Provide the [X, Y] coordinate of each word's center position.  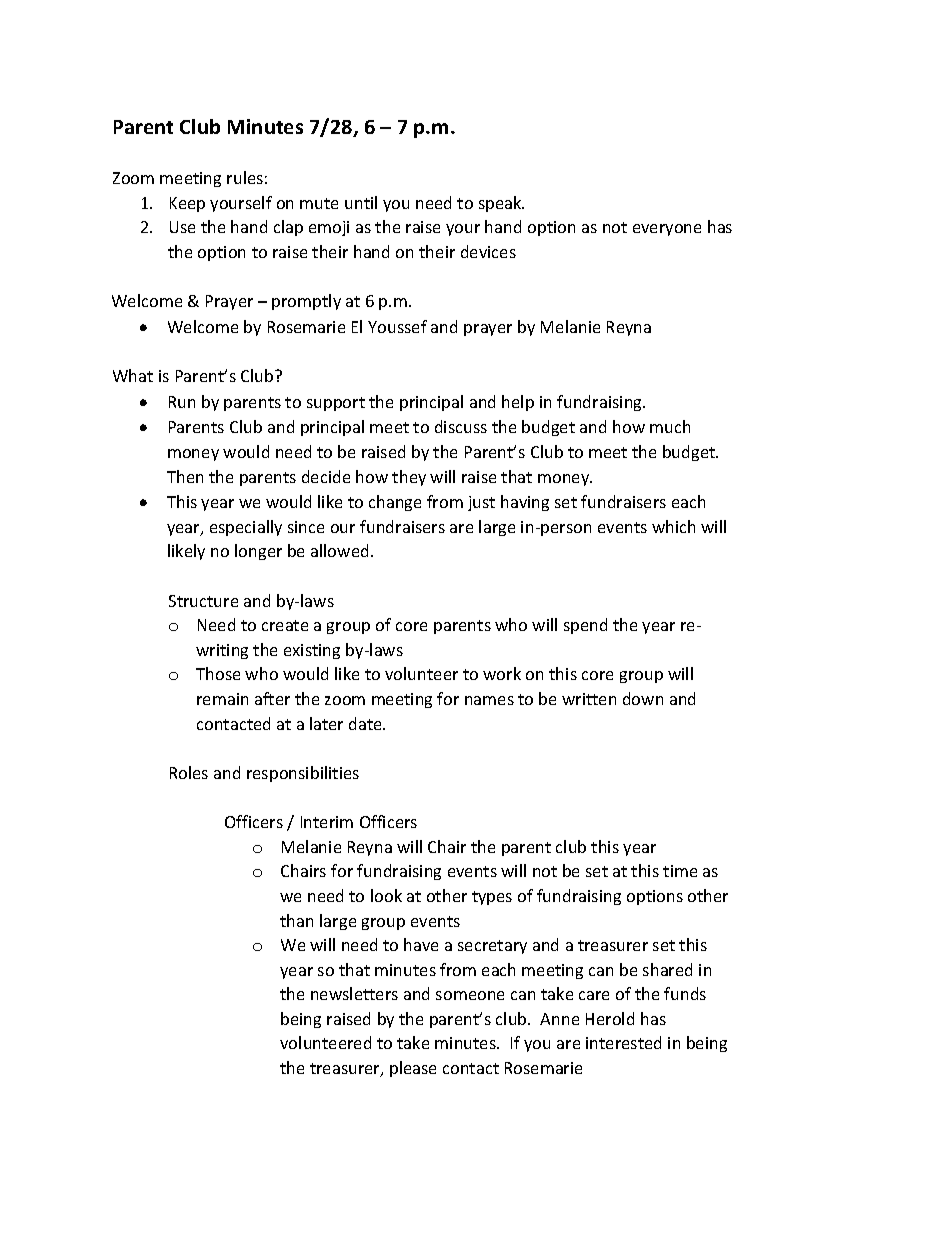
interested [623, 1042]
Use [182, 227]
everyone [667, 230]
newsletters [354, 993]
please [413, 1069]
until [361, 202]
